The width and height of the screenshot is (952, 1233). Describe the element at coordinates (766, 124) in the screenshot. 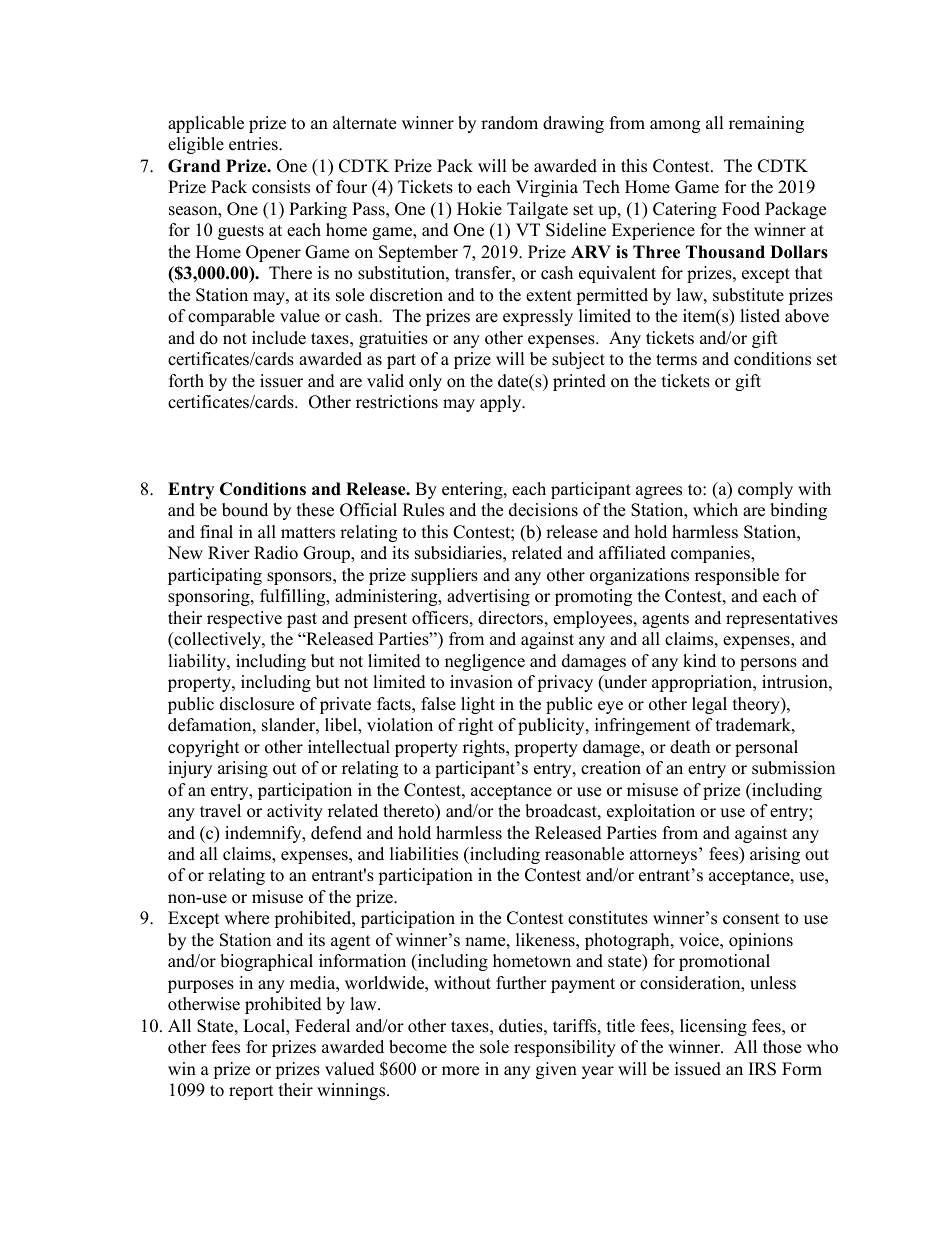

I see `remaining` at that location.
